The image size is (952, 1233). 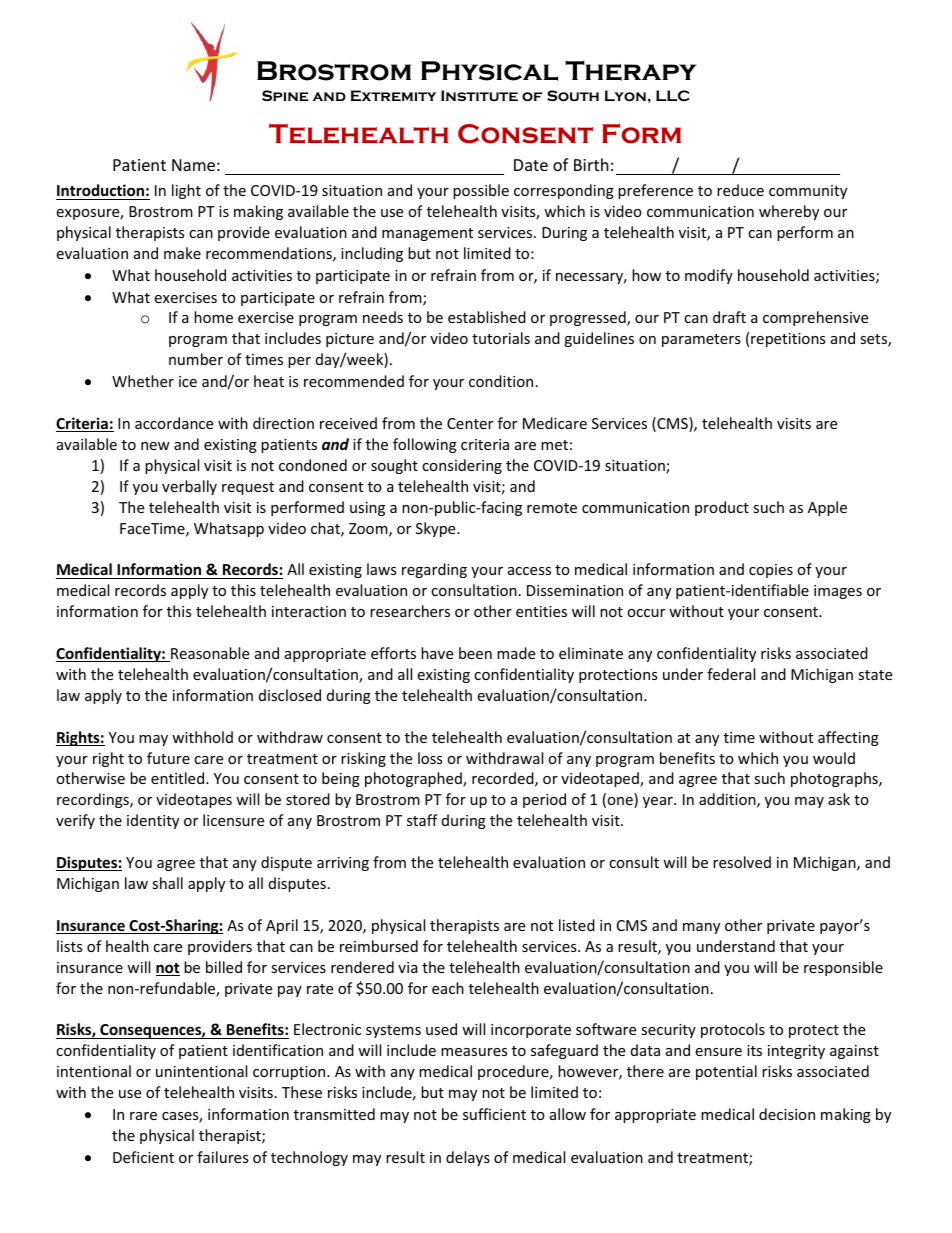 What do you see at coordinates (422, 820) in the screenshot?
I see `staff` at bounding box center [422, 820].
